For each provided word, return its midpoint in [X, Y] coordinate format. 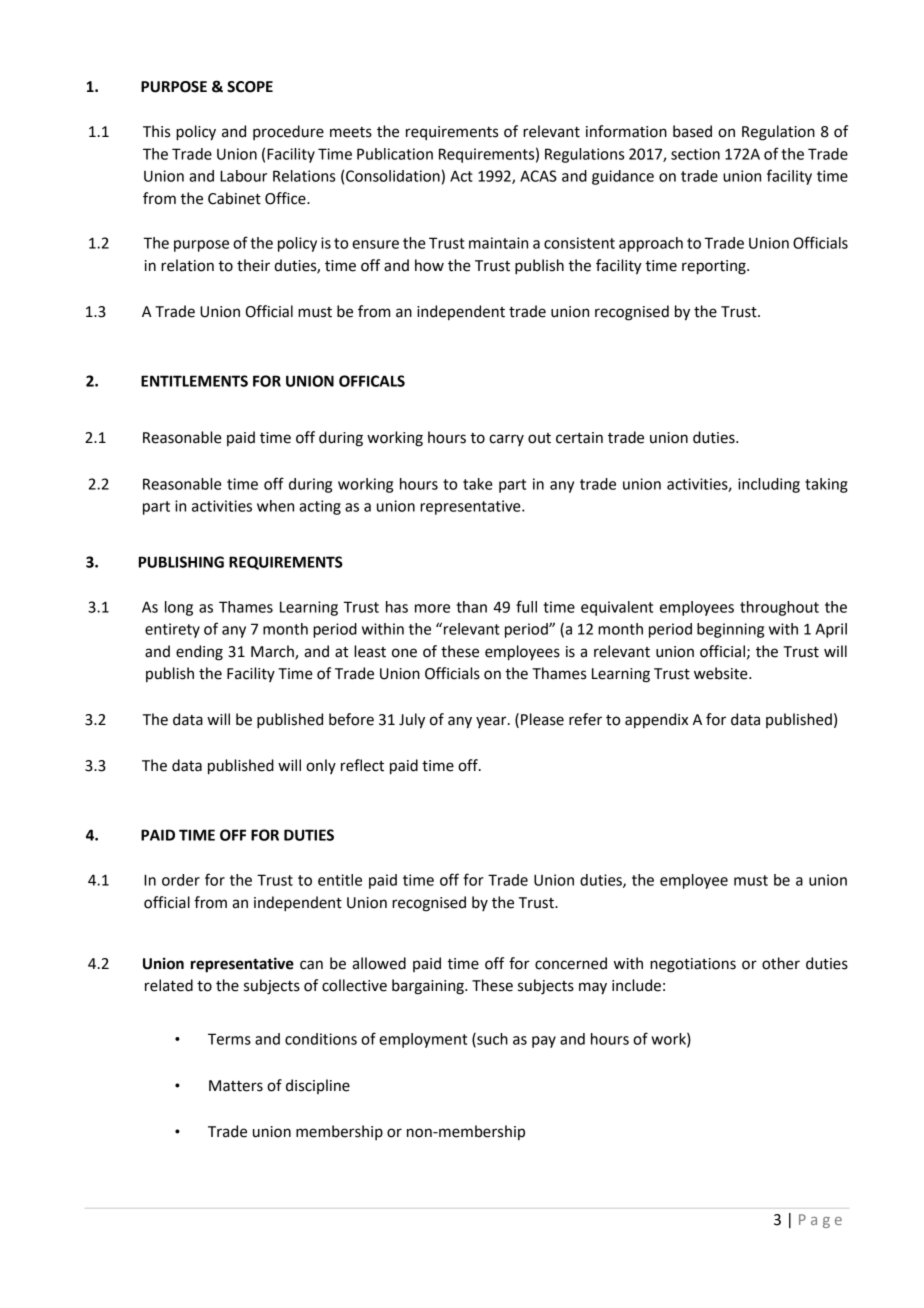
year [492, 722]
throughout [779, 608]
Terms [229, 1039]
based [692, 131]
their [253, 265]
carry [506, 440]
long [179, 608]
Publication [395, 154]
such [491, 1040]
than [471, 607]
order [181, 880]
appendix [656, 720]
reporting [715, 267]
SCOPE [250, 87]
